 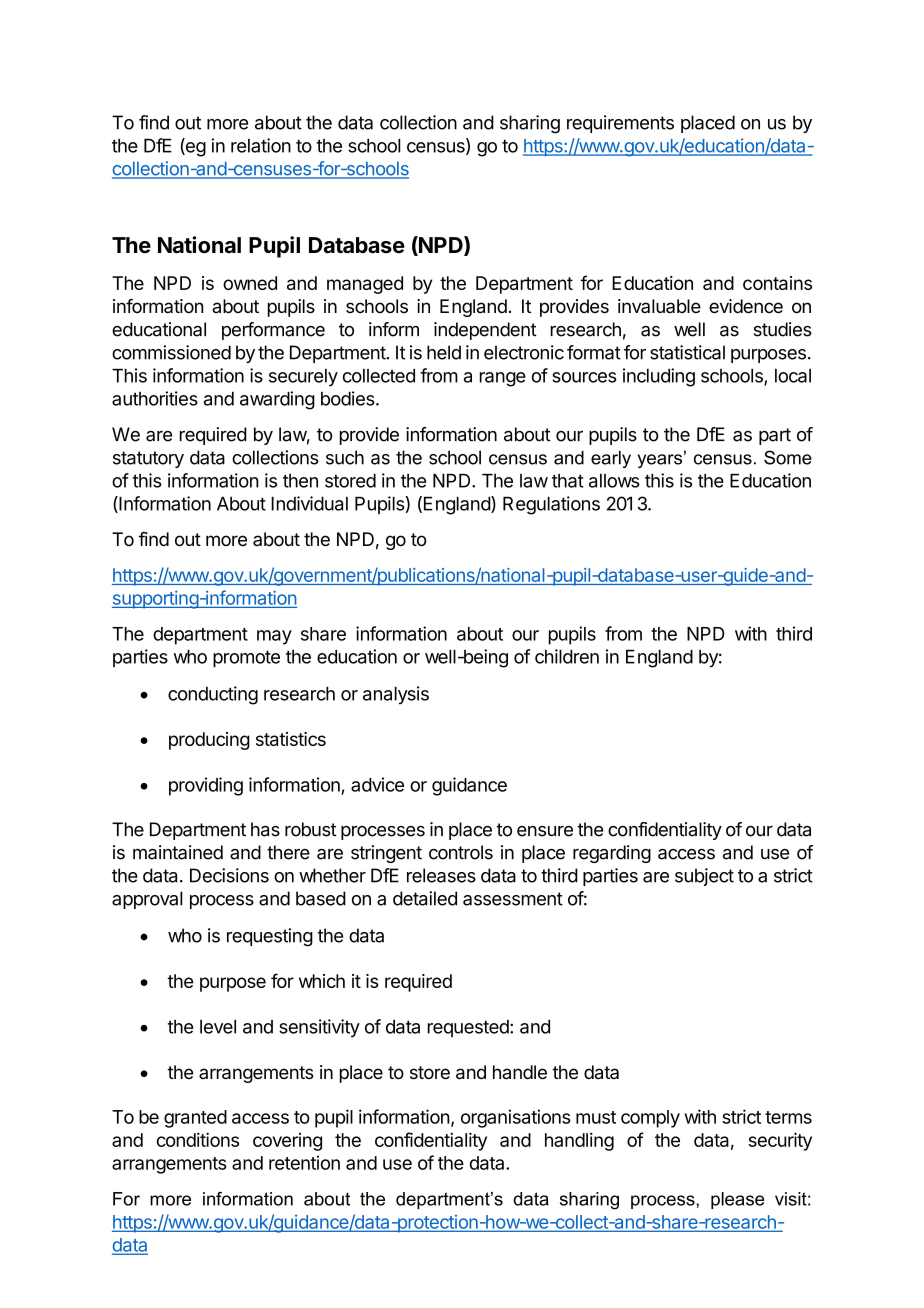 What do you see at coordinates (246, 658) in the page?
I see `promote` at bounding box center [246, 658].
